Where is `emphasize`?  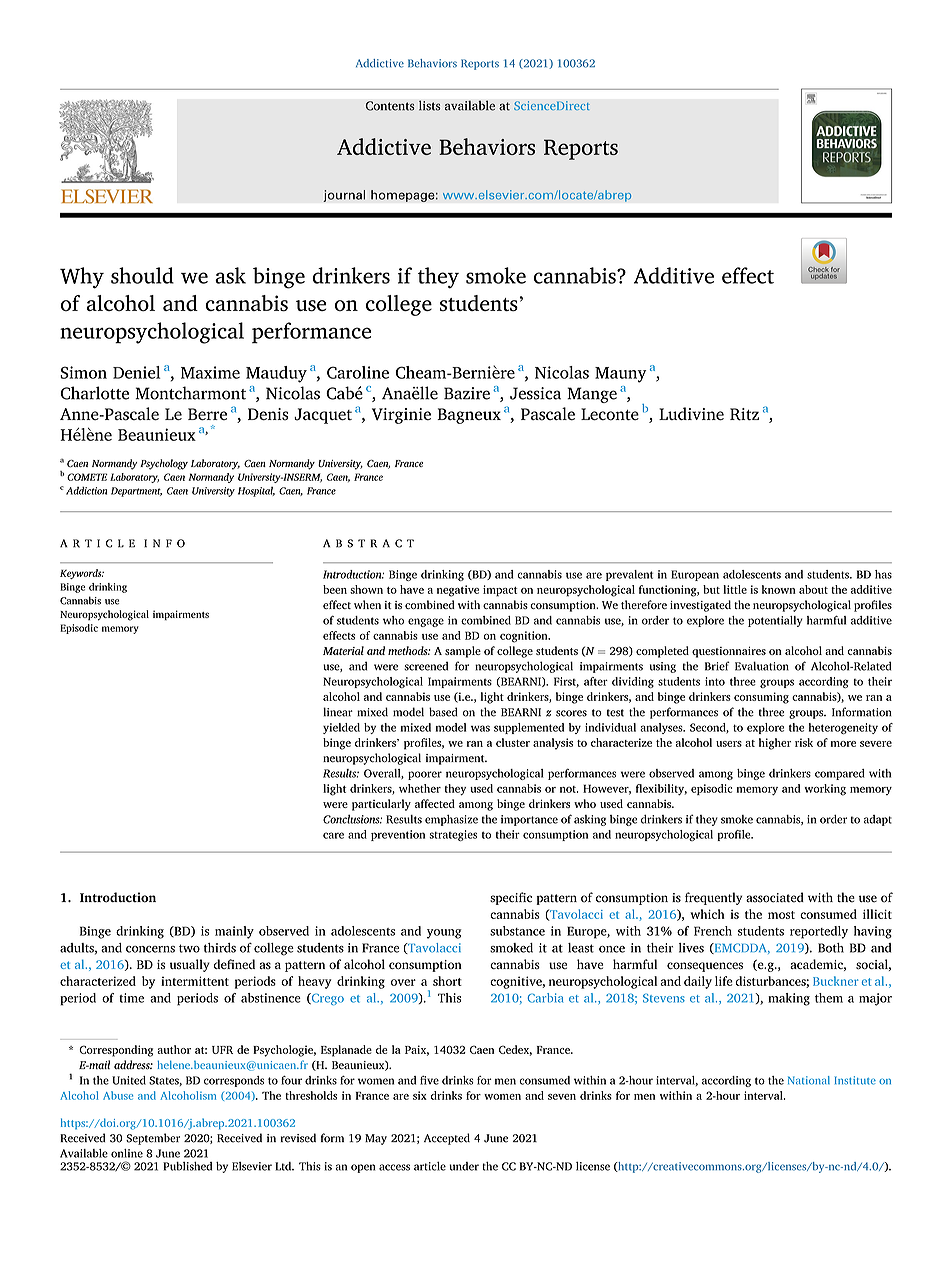
emphasize is located at coordinates (451, 820).
